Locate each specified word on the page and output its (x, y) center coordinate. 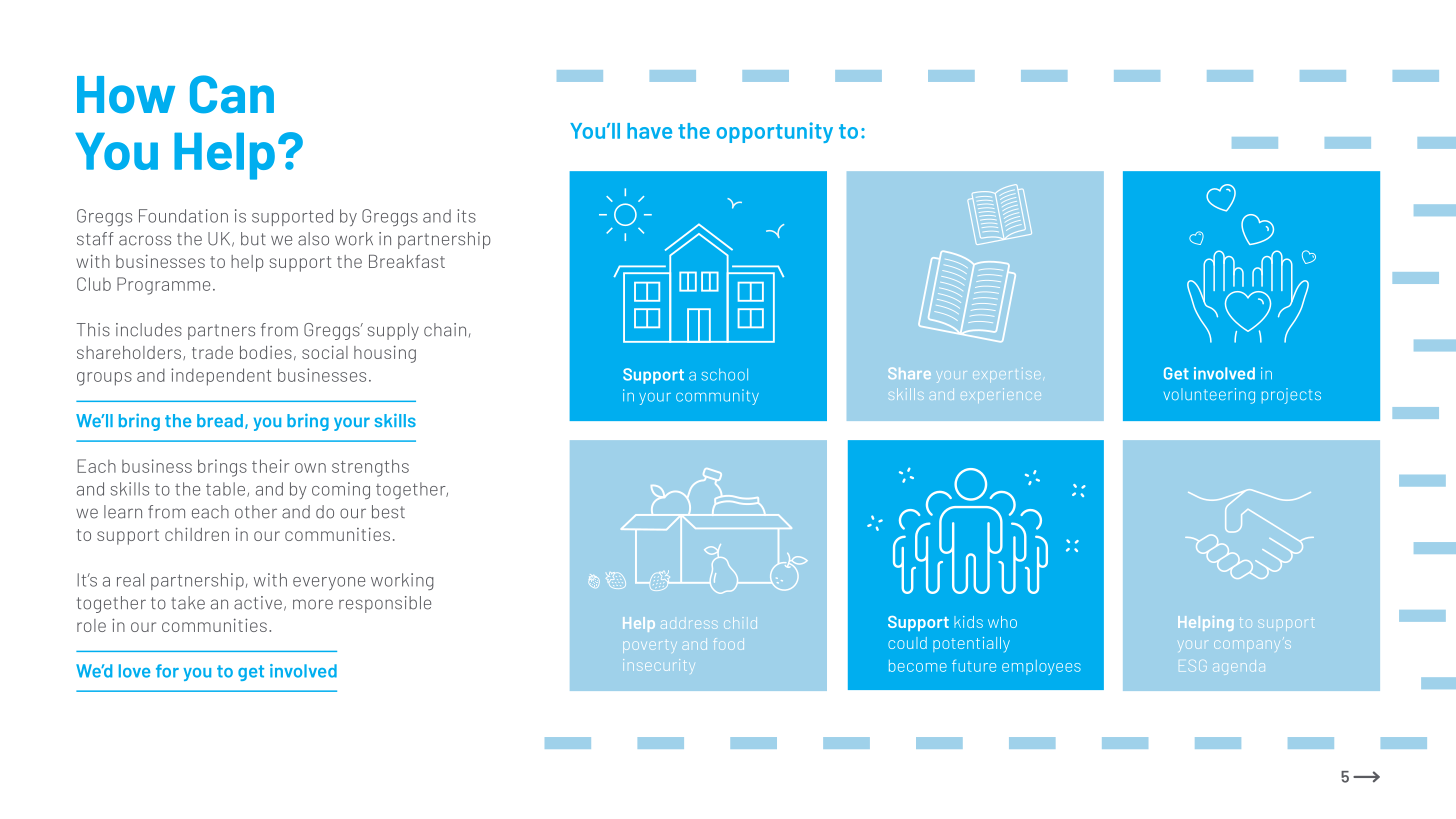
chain (445, 330)
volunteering (1209, 396)
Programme (163, 286)
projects (1291, 396)
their (270, 466)
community (717, 397)
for (167, 671)
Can (232, 94)
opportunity (774, 132)
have (649, 131)
